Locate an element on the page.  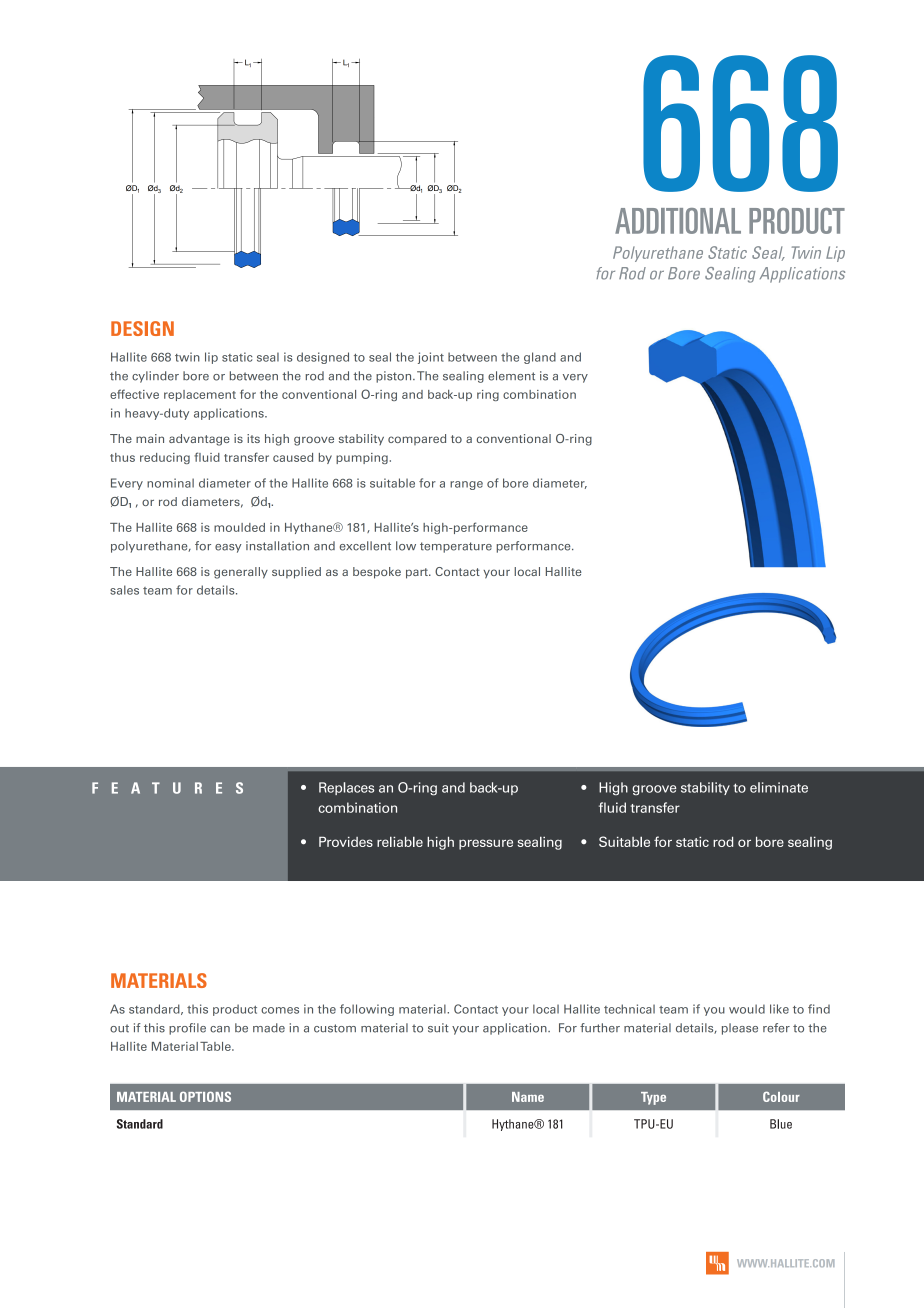
joint is located at coordinates (431, 358).
